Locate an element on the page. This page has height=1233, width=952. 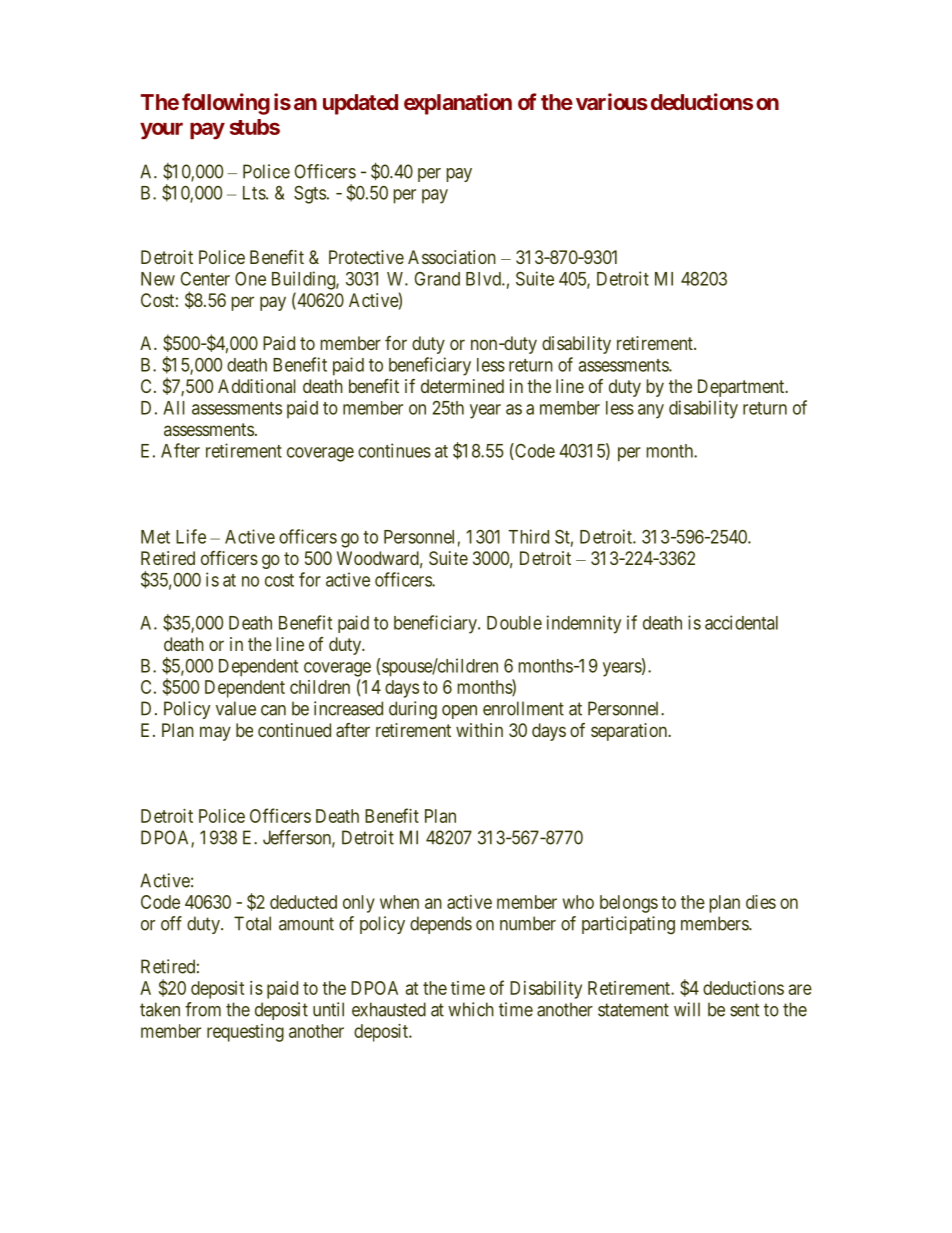
accidental is located at coordinates (741, 622).
